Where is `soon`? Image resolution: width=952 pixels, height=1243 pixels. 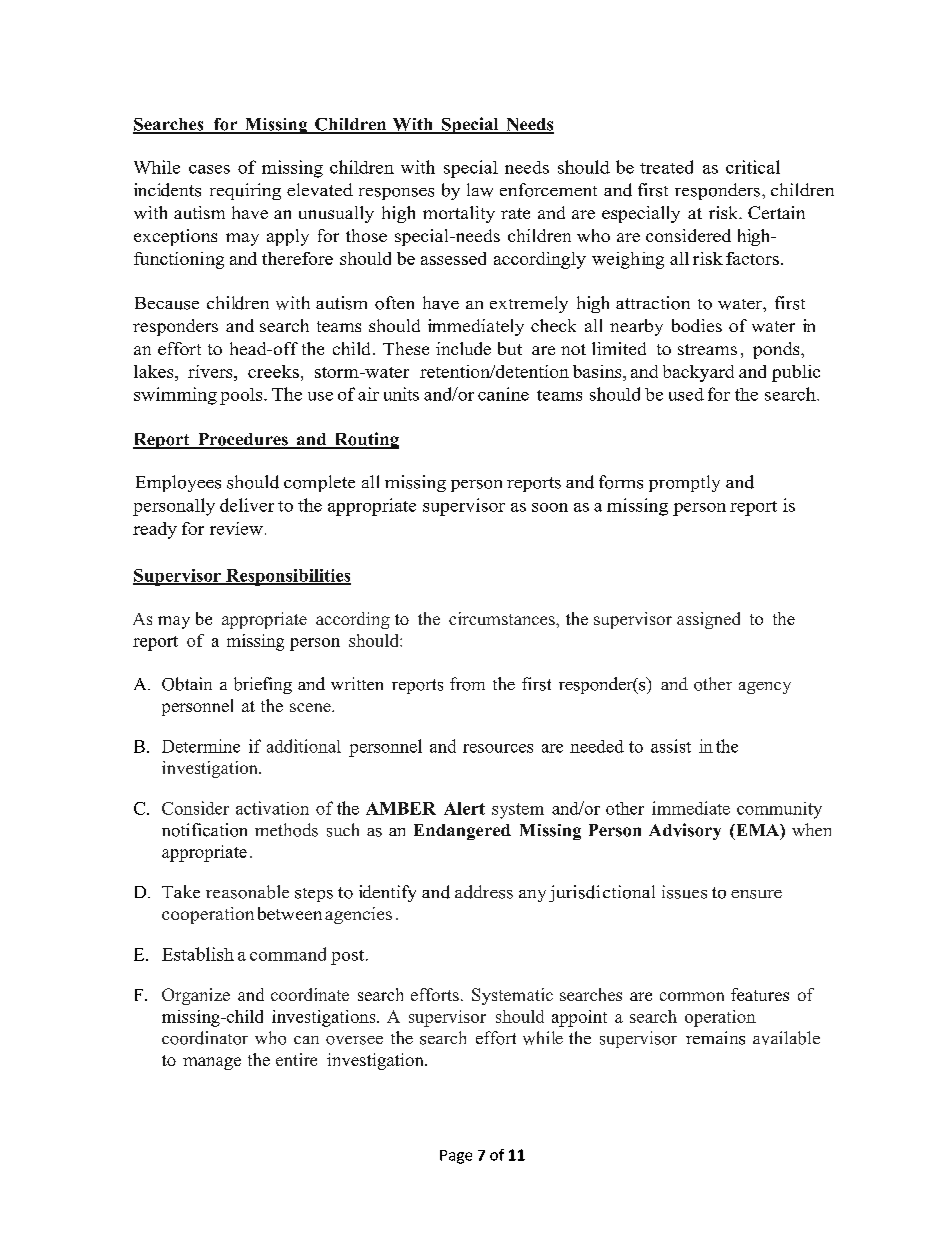 soon is located at coordinates (550, 507).
